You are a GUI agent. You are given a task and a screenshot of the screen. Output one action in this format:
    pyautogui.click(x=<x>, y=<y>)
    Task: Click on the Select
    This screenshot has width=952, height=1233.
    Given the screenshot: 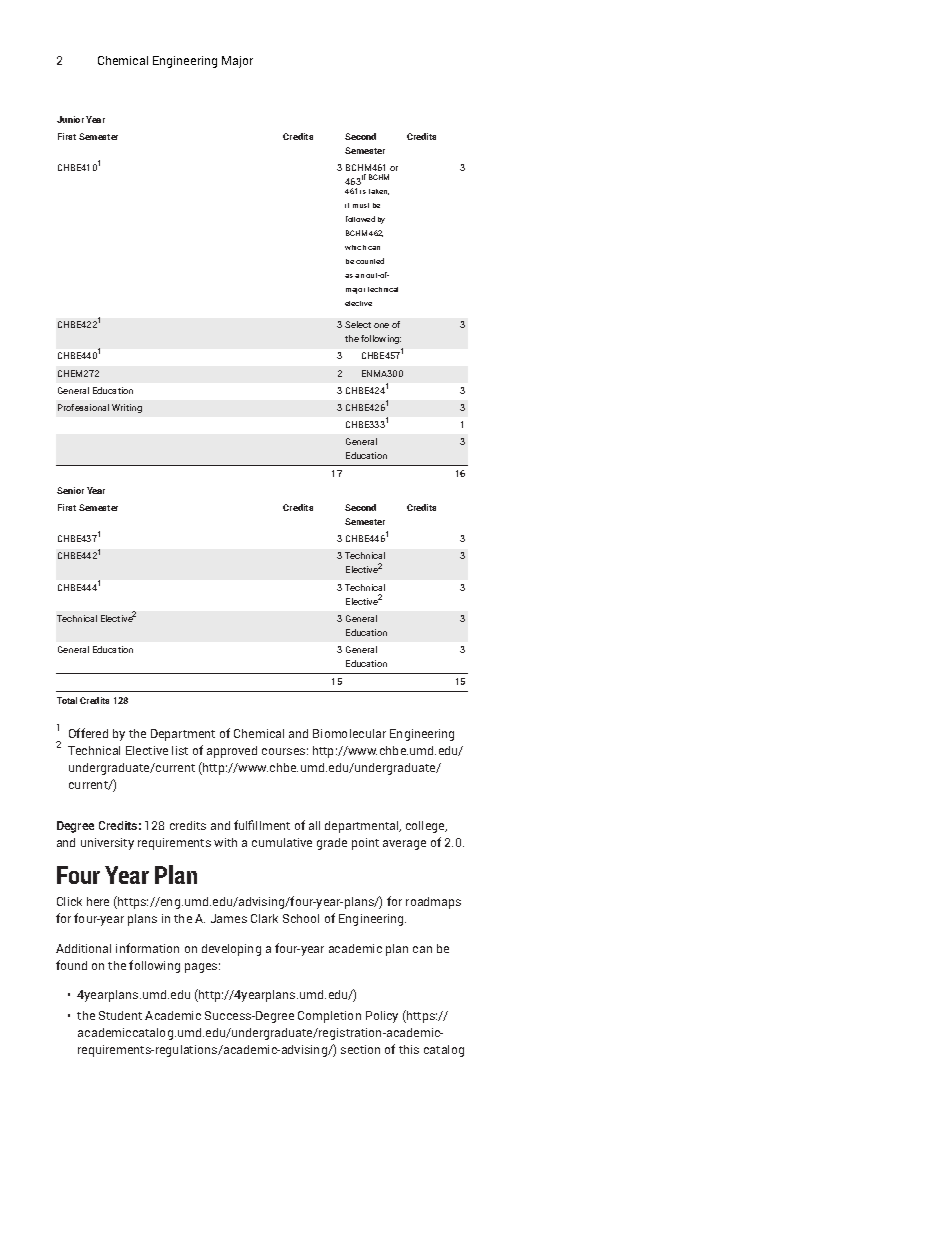 What is the action you would take?
    pyautogui.click(x=358, y=324)
